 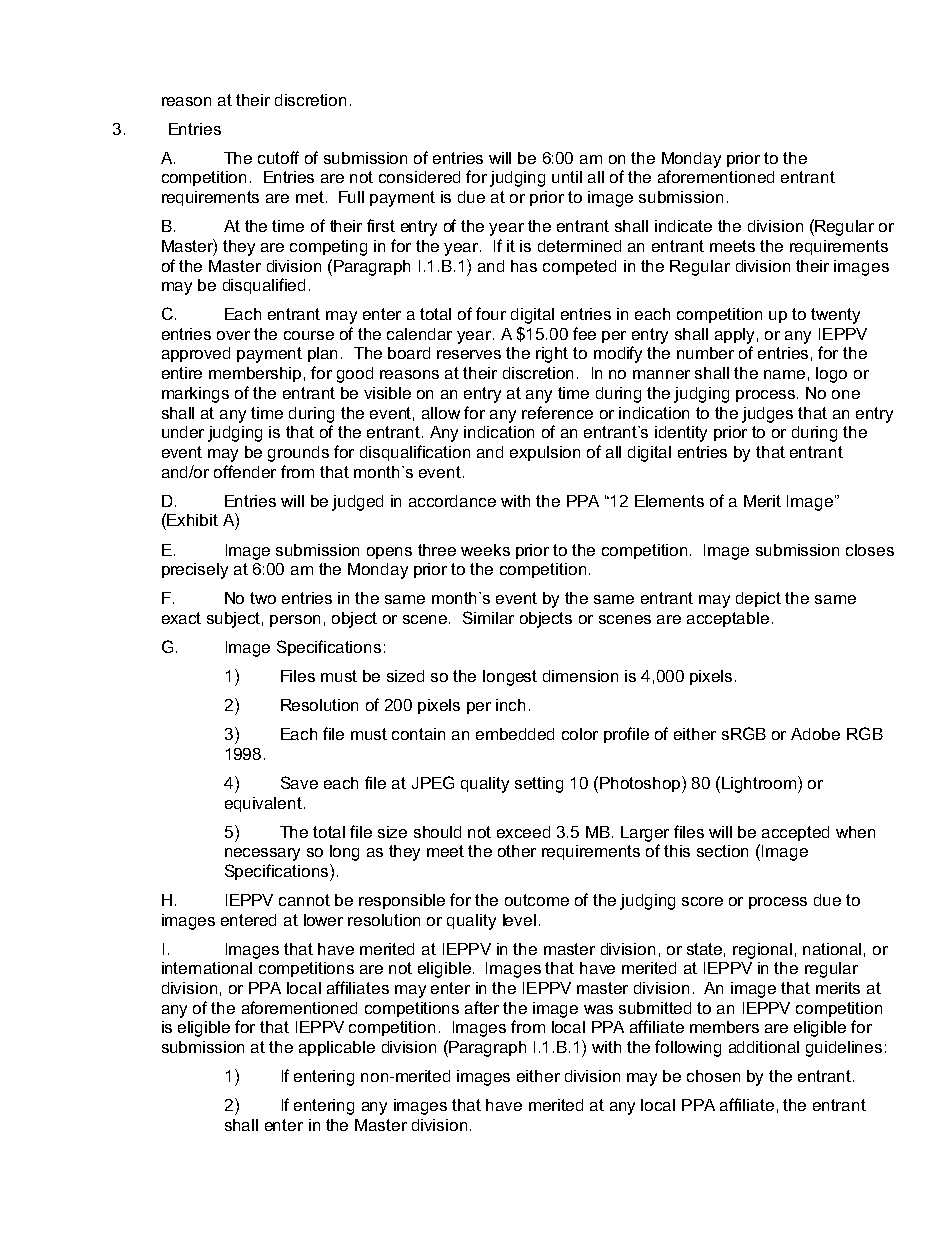 I want to click on judges, so click(x=767, y=415).
